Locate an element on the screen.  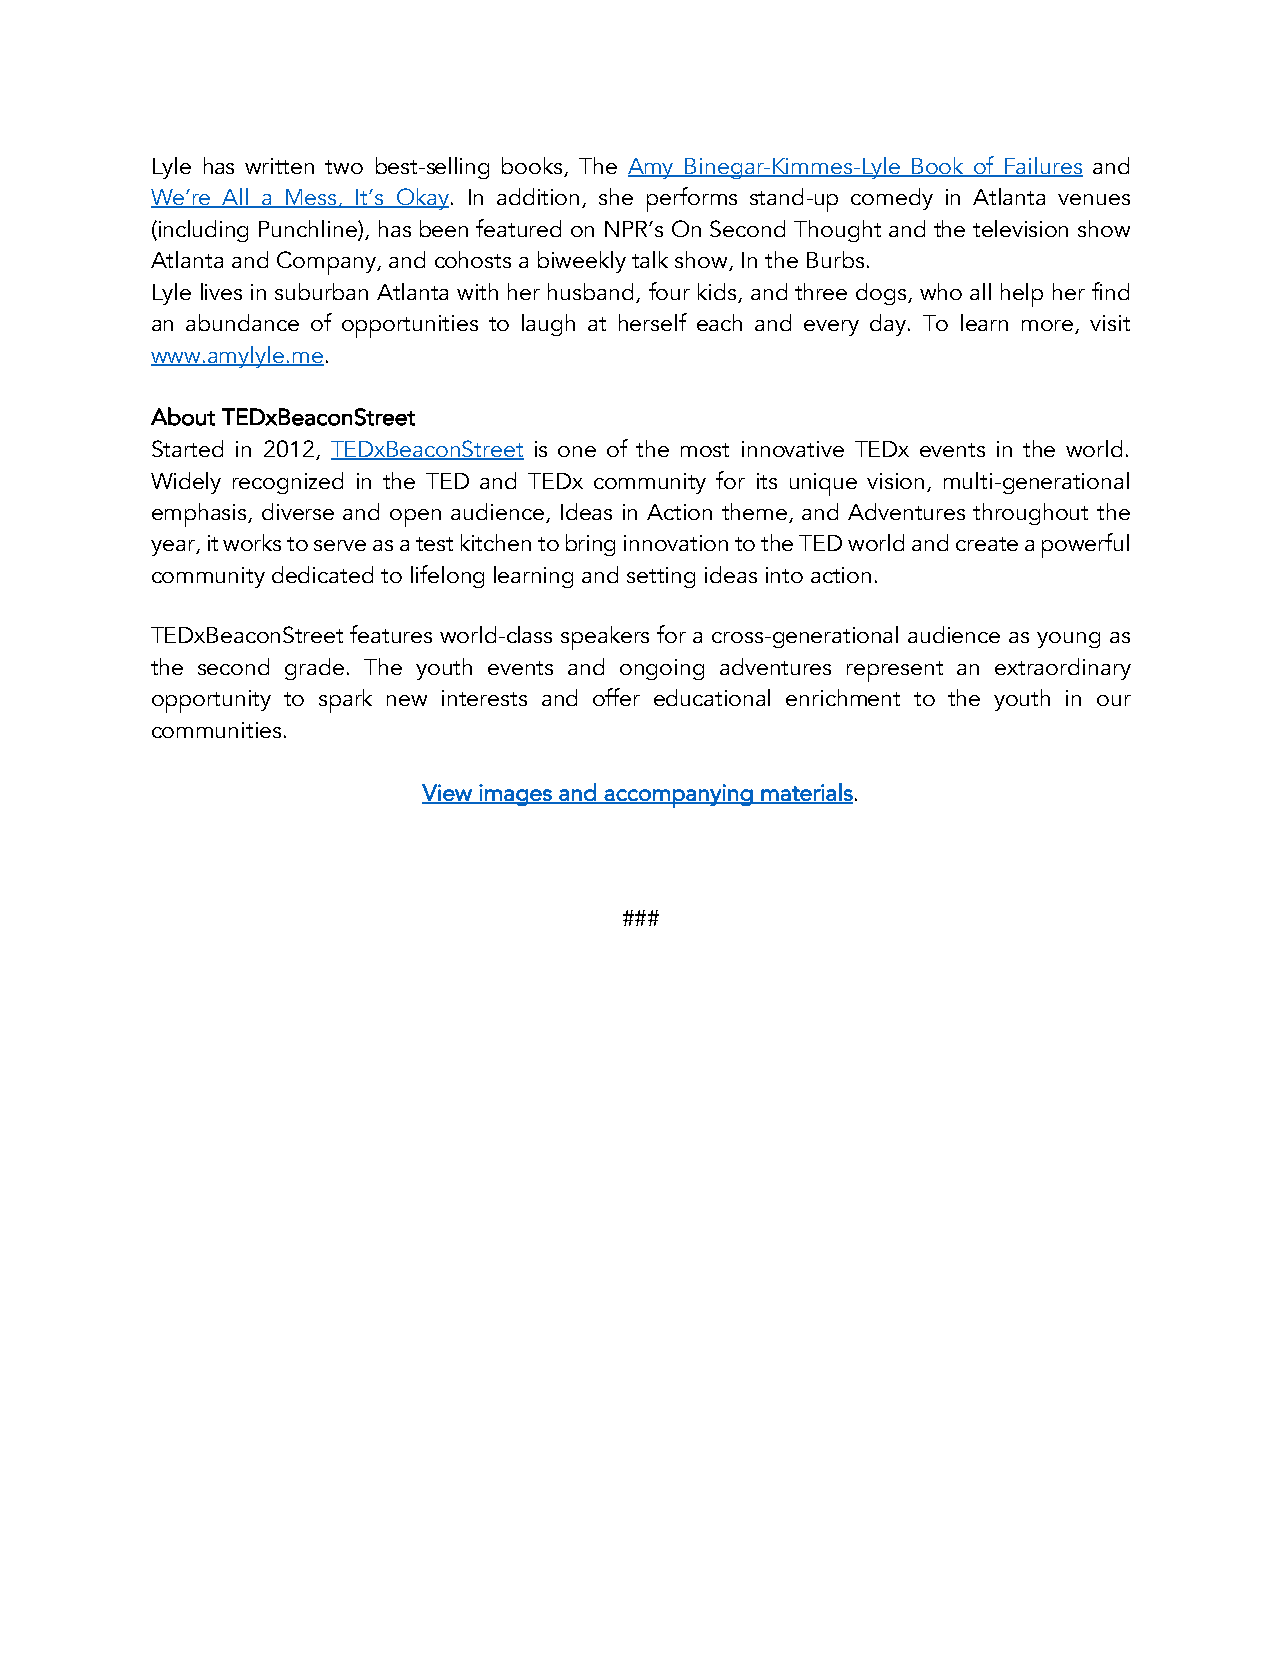
herself is located at coordinates (653, 322).
